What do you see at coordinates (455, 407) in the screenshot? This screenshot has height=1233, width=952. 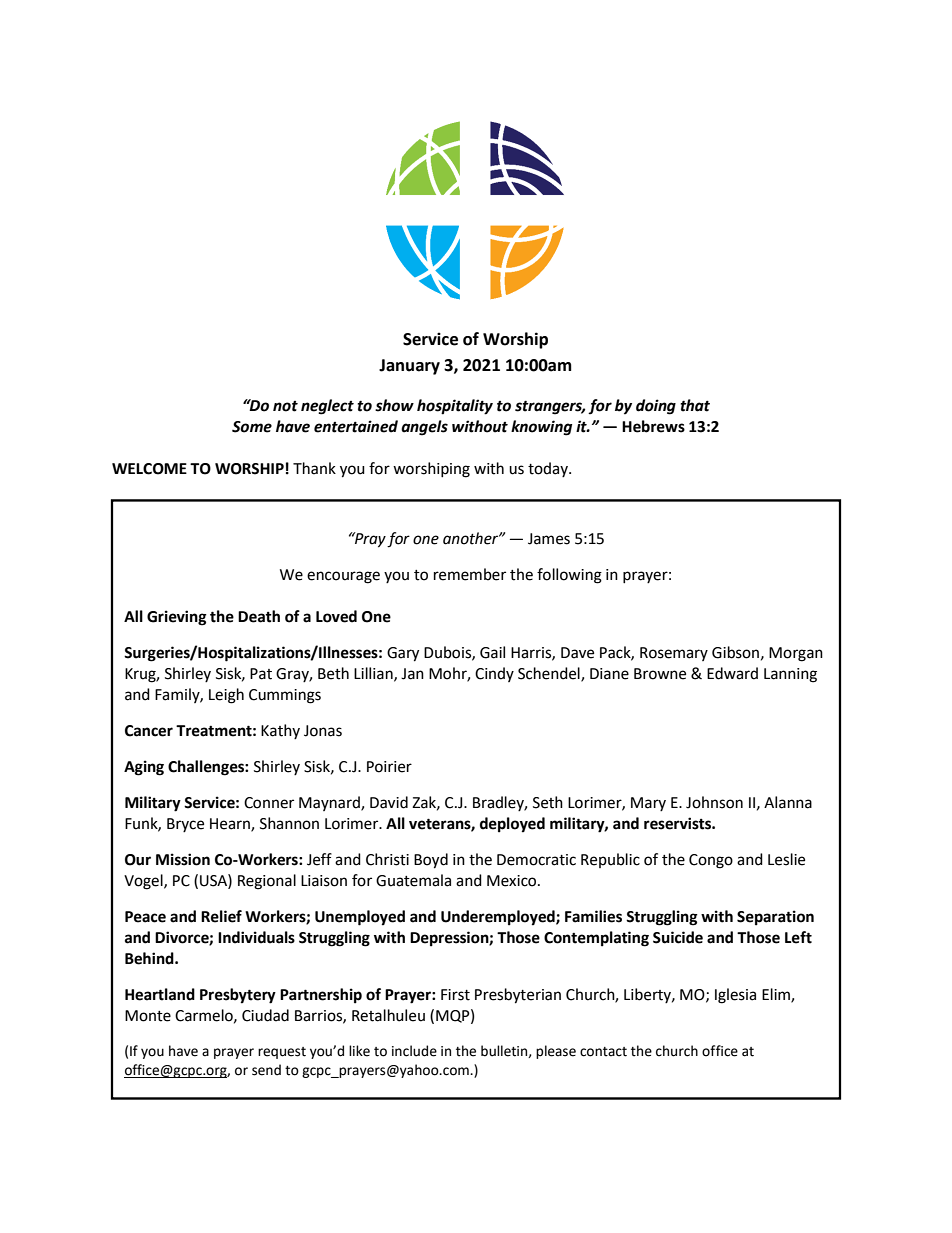 I see `hospitality` at bounding box center [455, 407].
